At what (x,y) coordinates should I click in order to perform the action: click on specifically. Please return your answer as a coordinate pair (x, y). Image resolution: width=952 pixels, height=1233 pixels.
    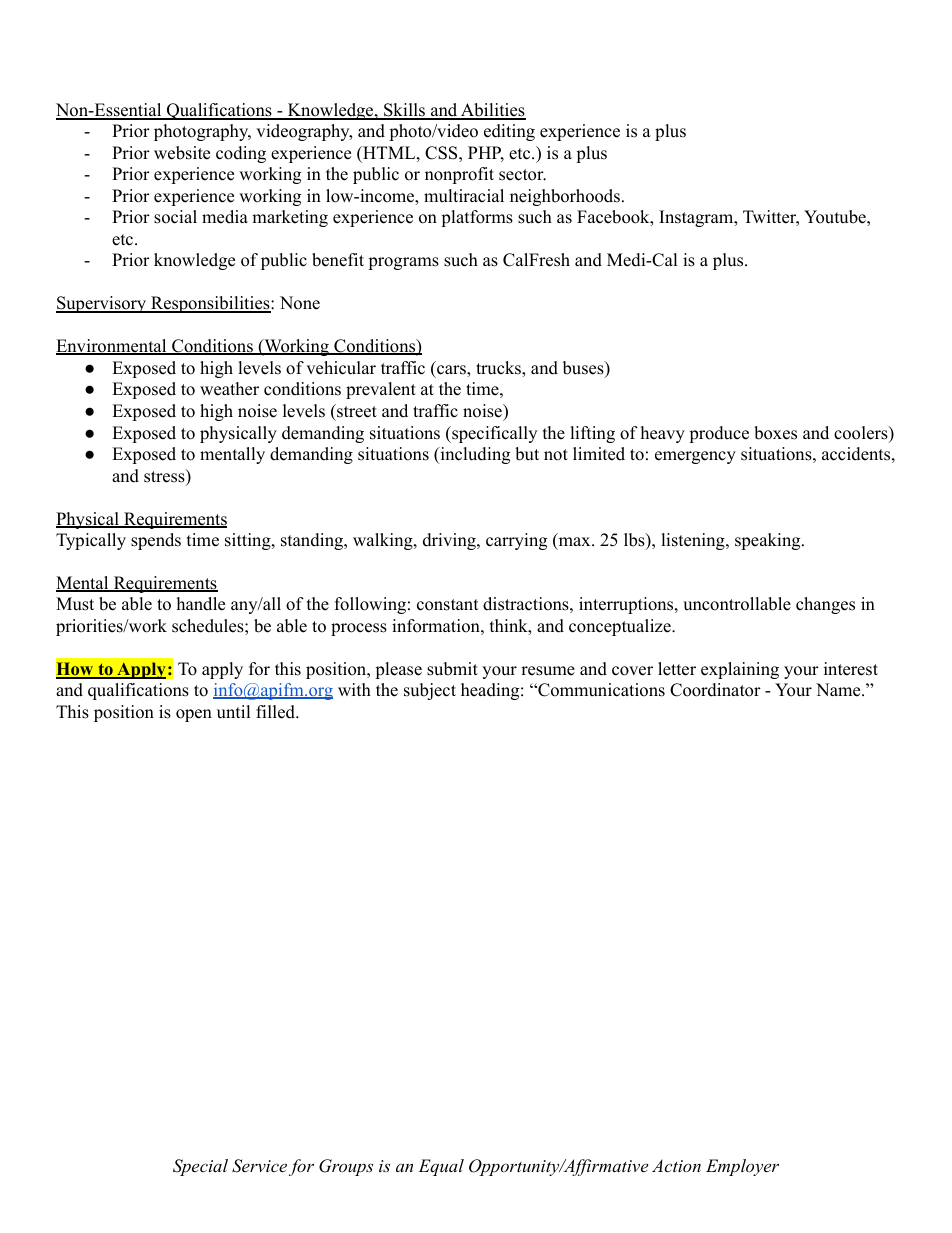
    Looking at the image, I should click on (493, 434).
